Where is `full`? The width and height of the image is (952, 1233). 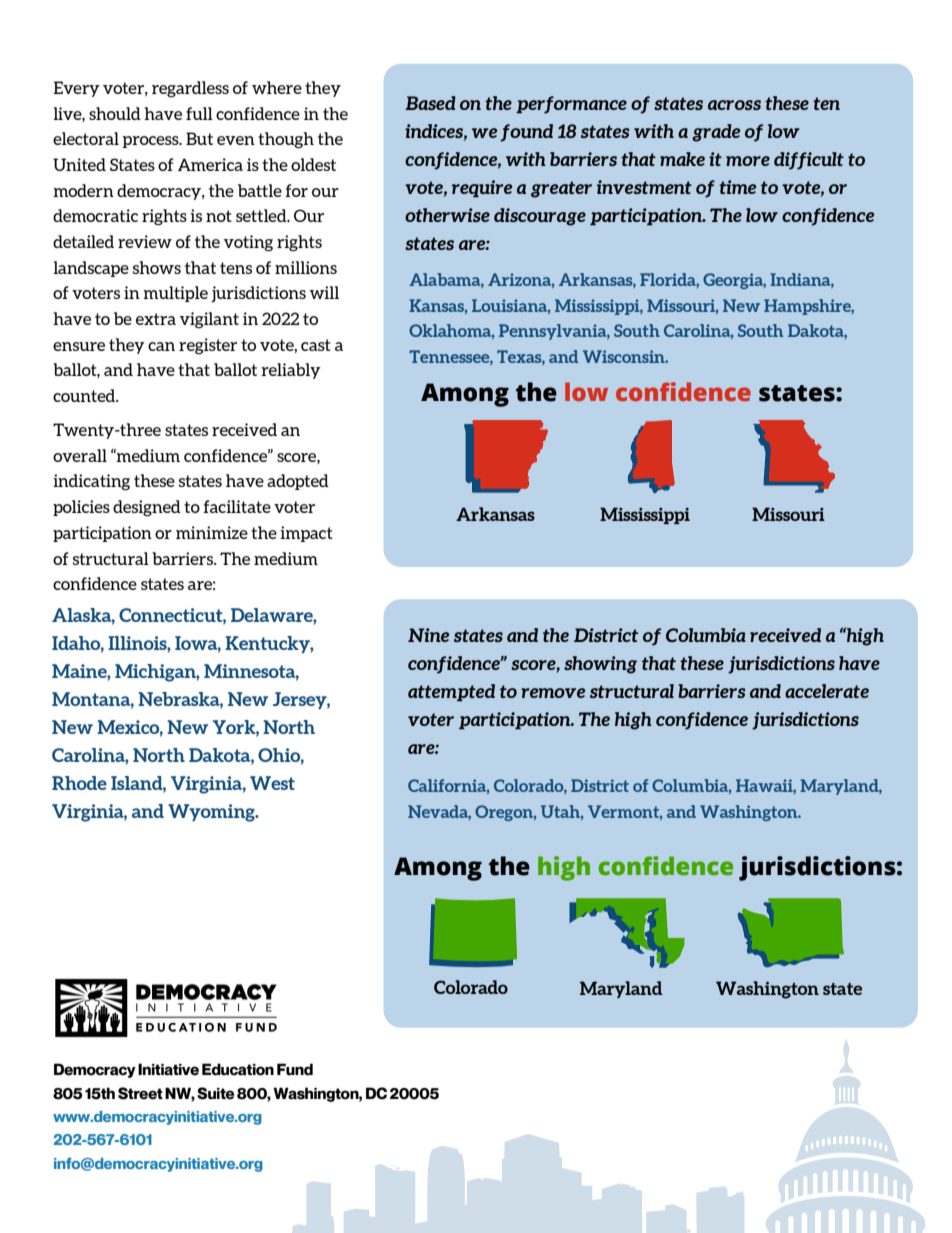 full is located at coordinates (199, 113).
